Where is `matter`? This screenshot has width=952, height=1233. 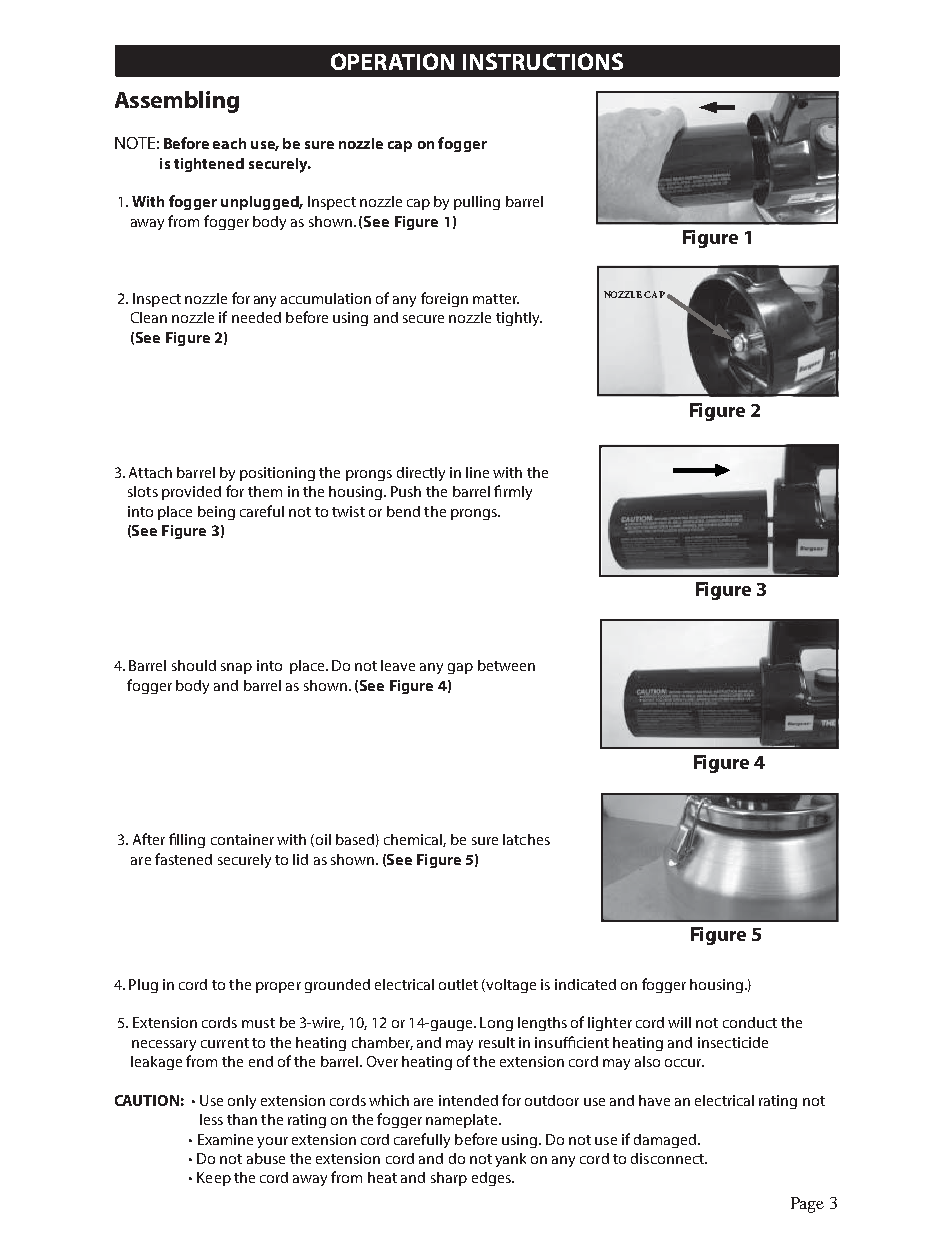 matter is located at coordinates (496, 299).
